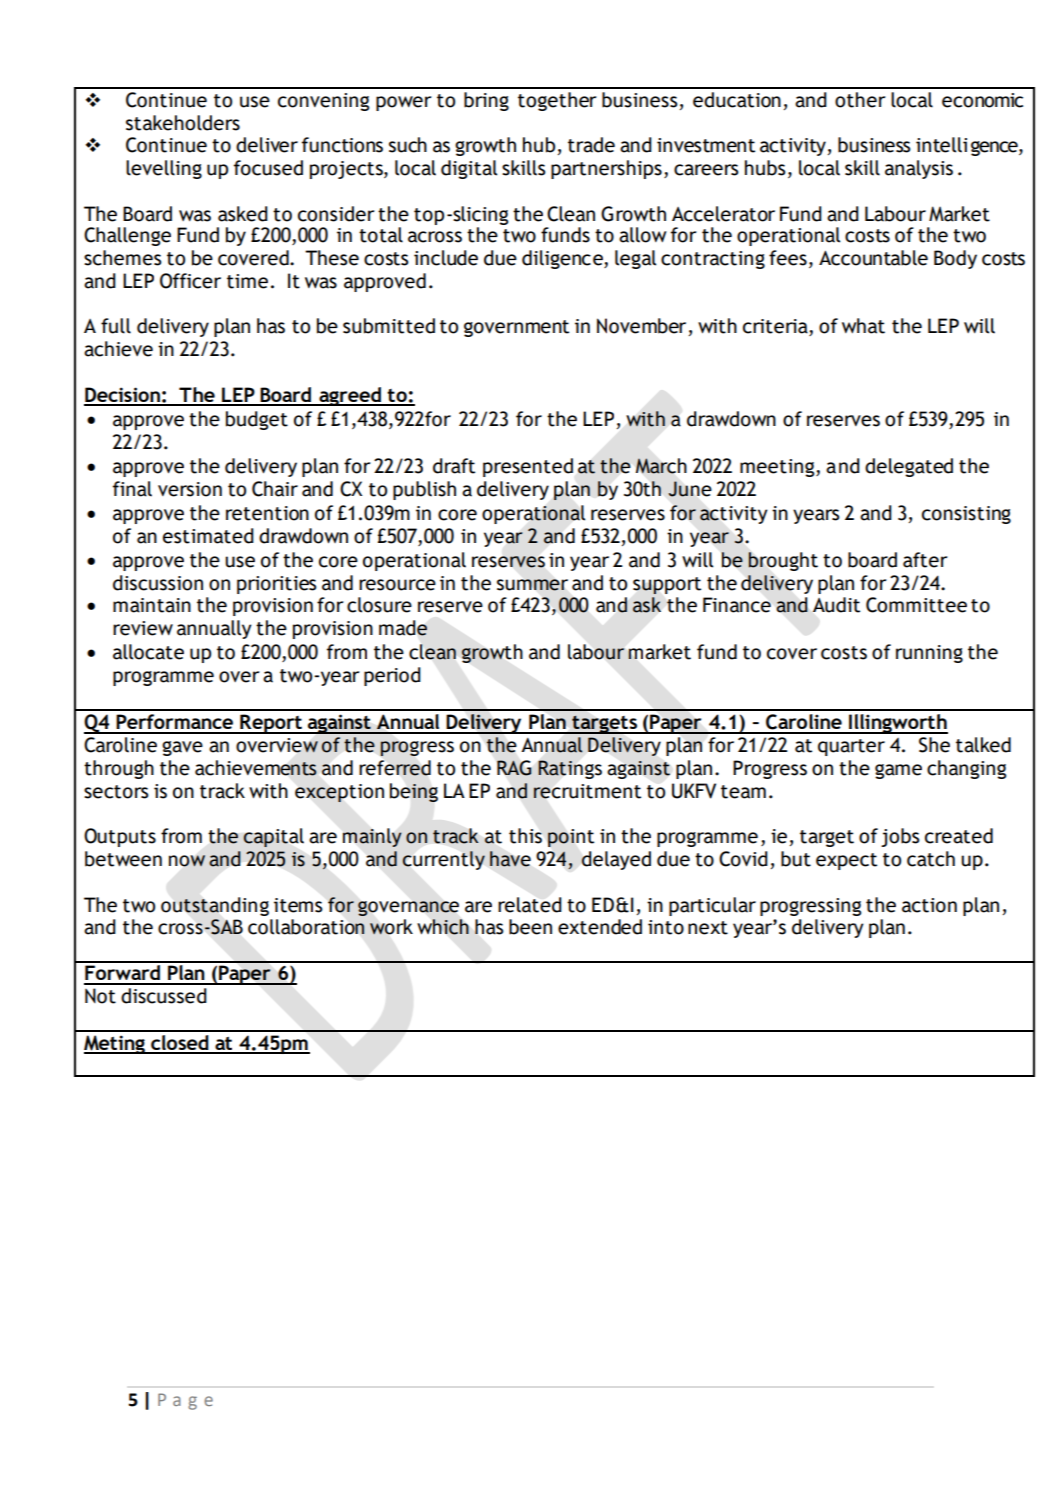  What do you see at coordinates (925, 560) in the page?
I see `after` at bounding box center [925, 560].
